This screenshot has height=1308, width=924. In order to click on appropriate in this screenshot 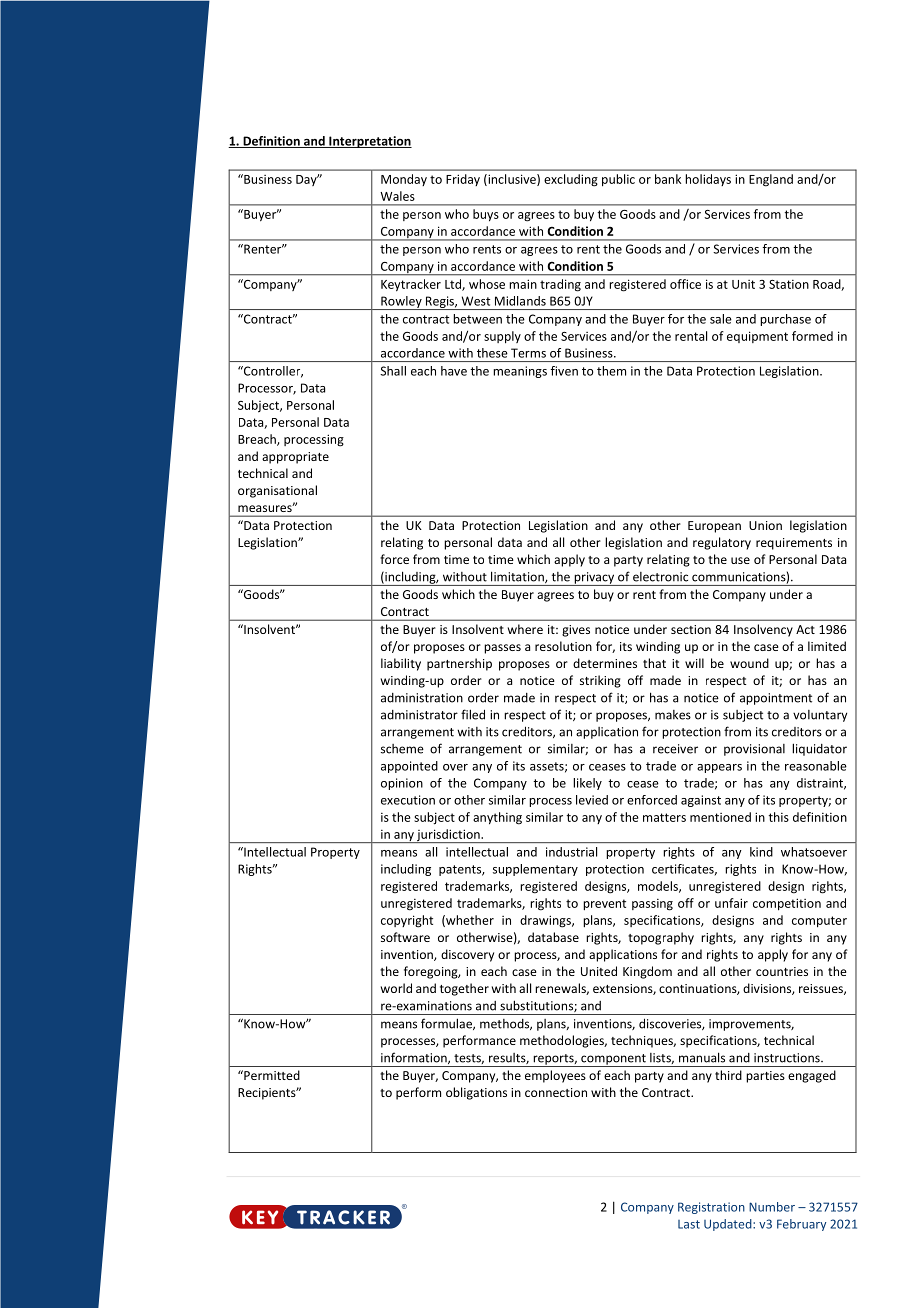, I will do `click(295, 458)`.
